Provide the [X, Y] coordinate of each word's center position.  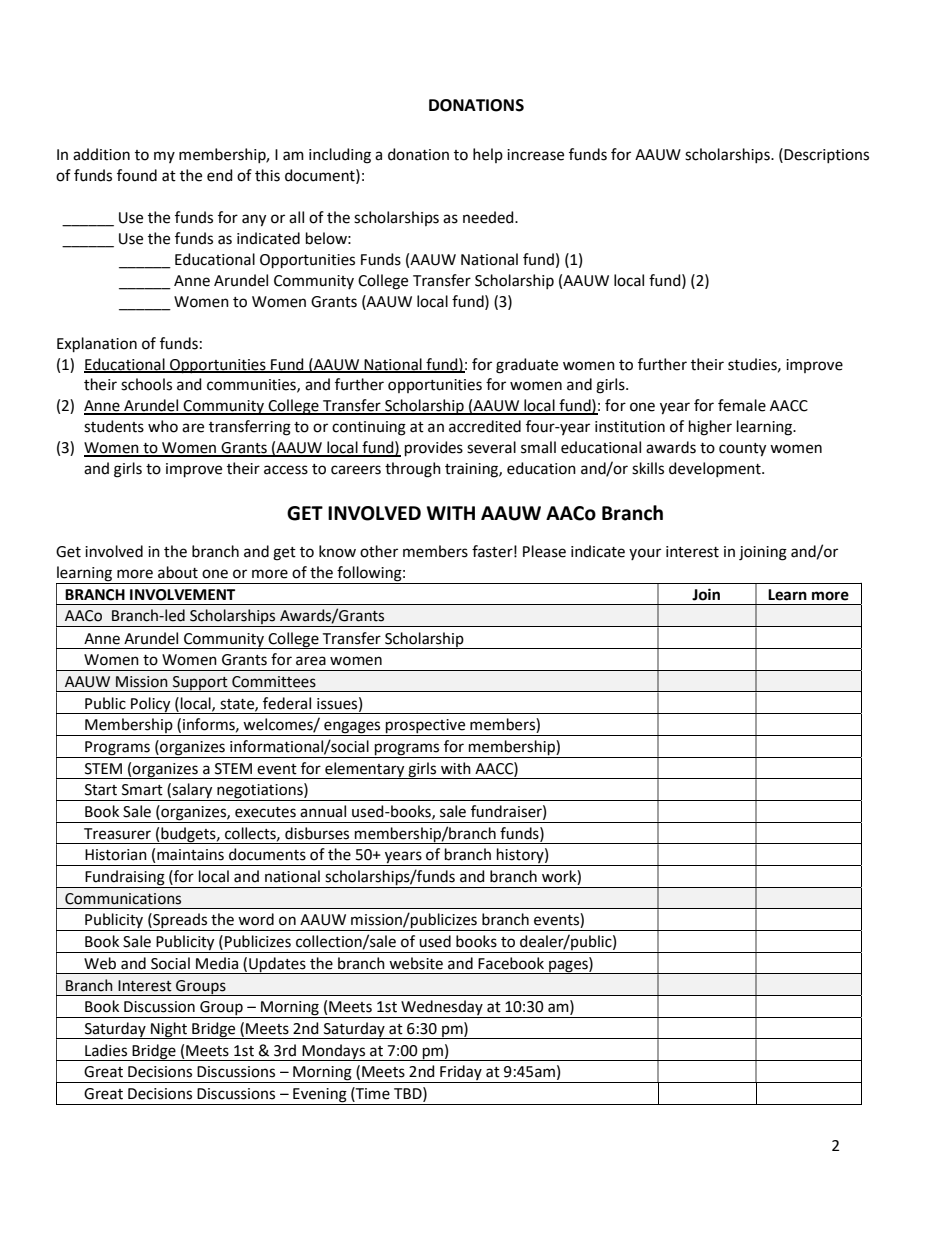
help [488, 155]
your [645, 554]
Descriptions [826, 156]
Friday [461, 1074]
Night [169, 1030]
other [379, 551]
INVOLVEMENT [182, 595]
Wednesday [442, 1009]
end [220, 175]
